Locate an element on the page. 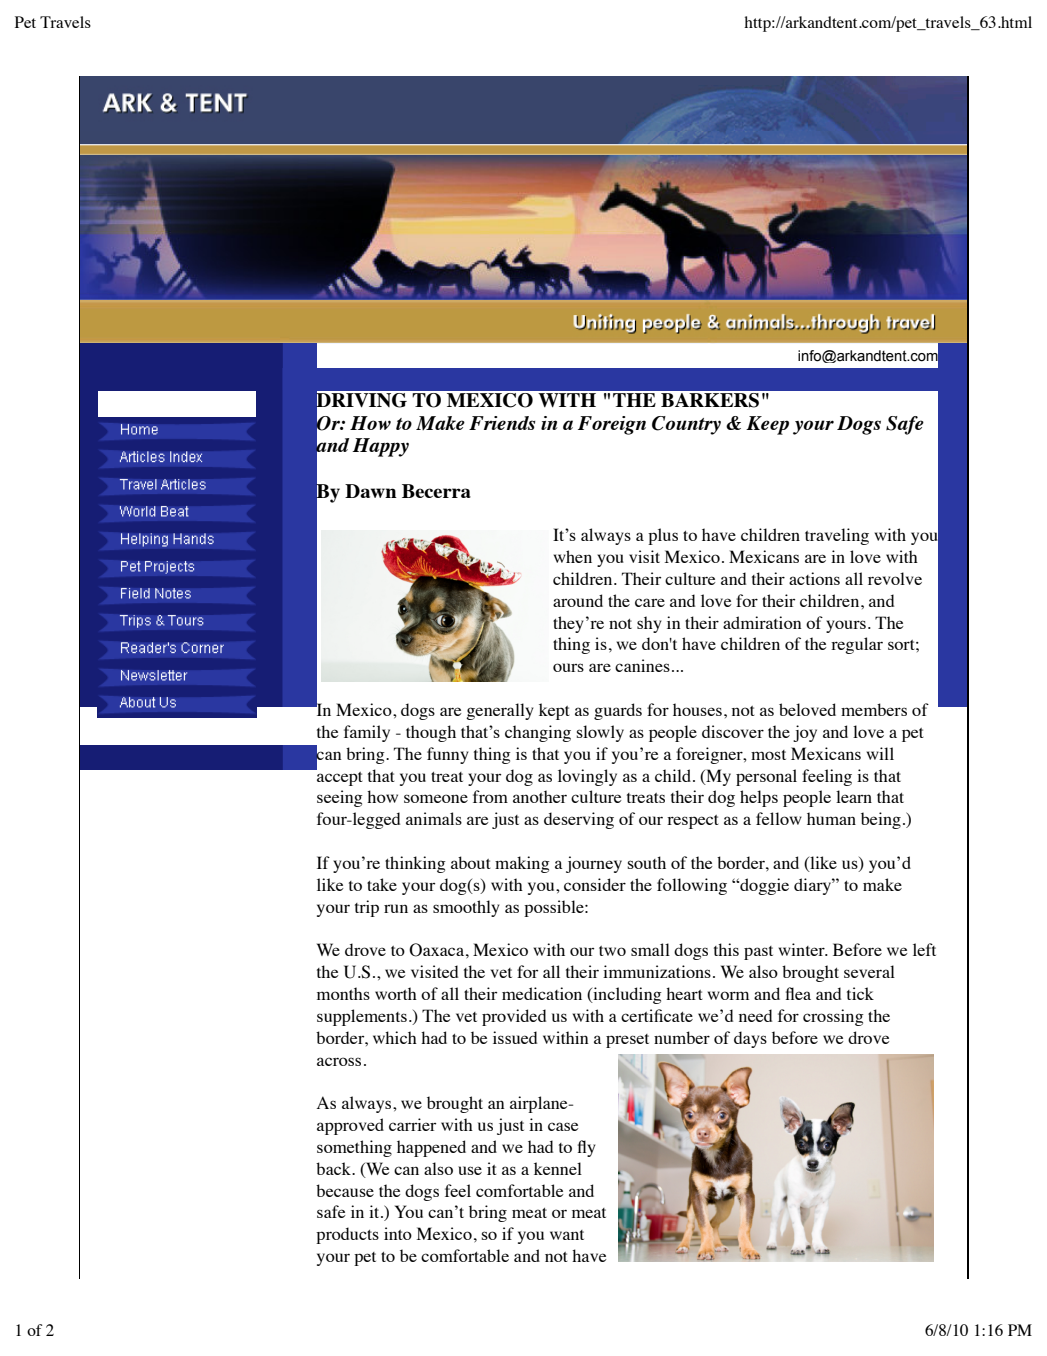 The height and width of the page is (1356, 1047). human is located at coordinates (831, 818).
